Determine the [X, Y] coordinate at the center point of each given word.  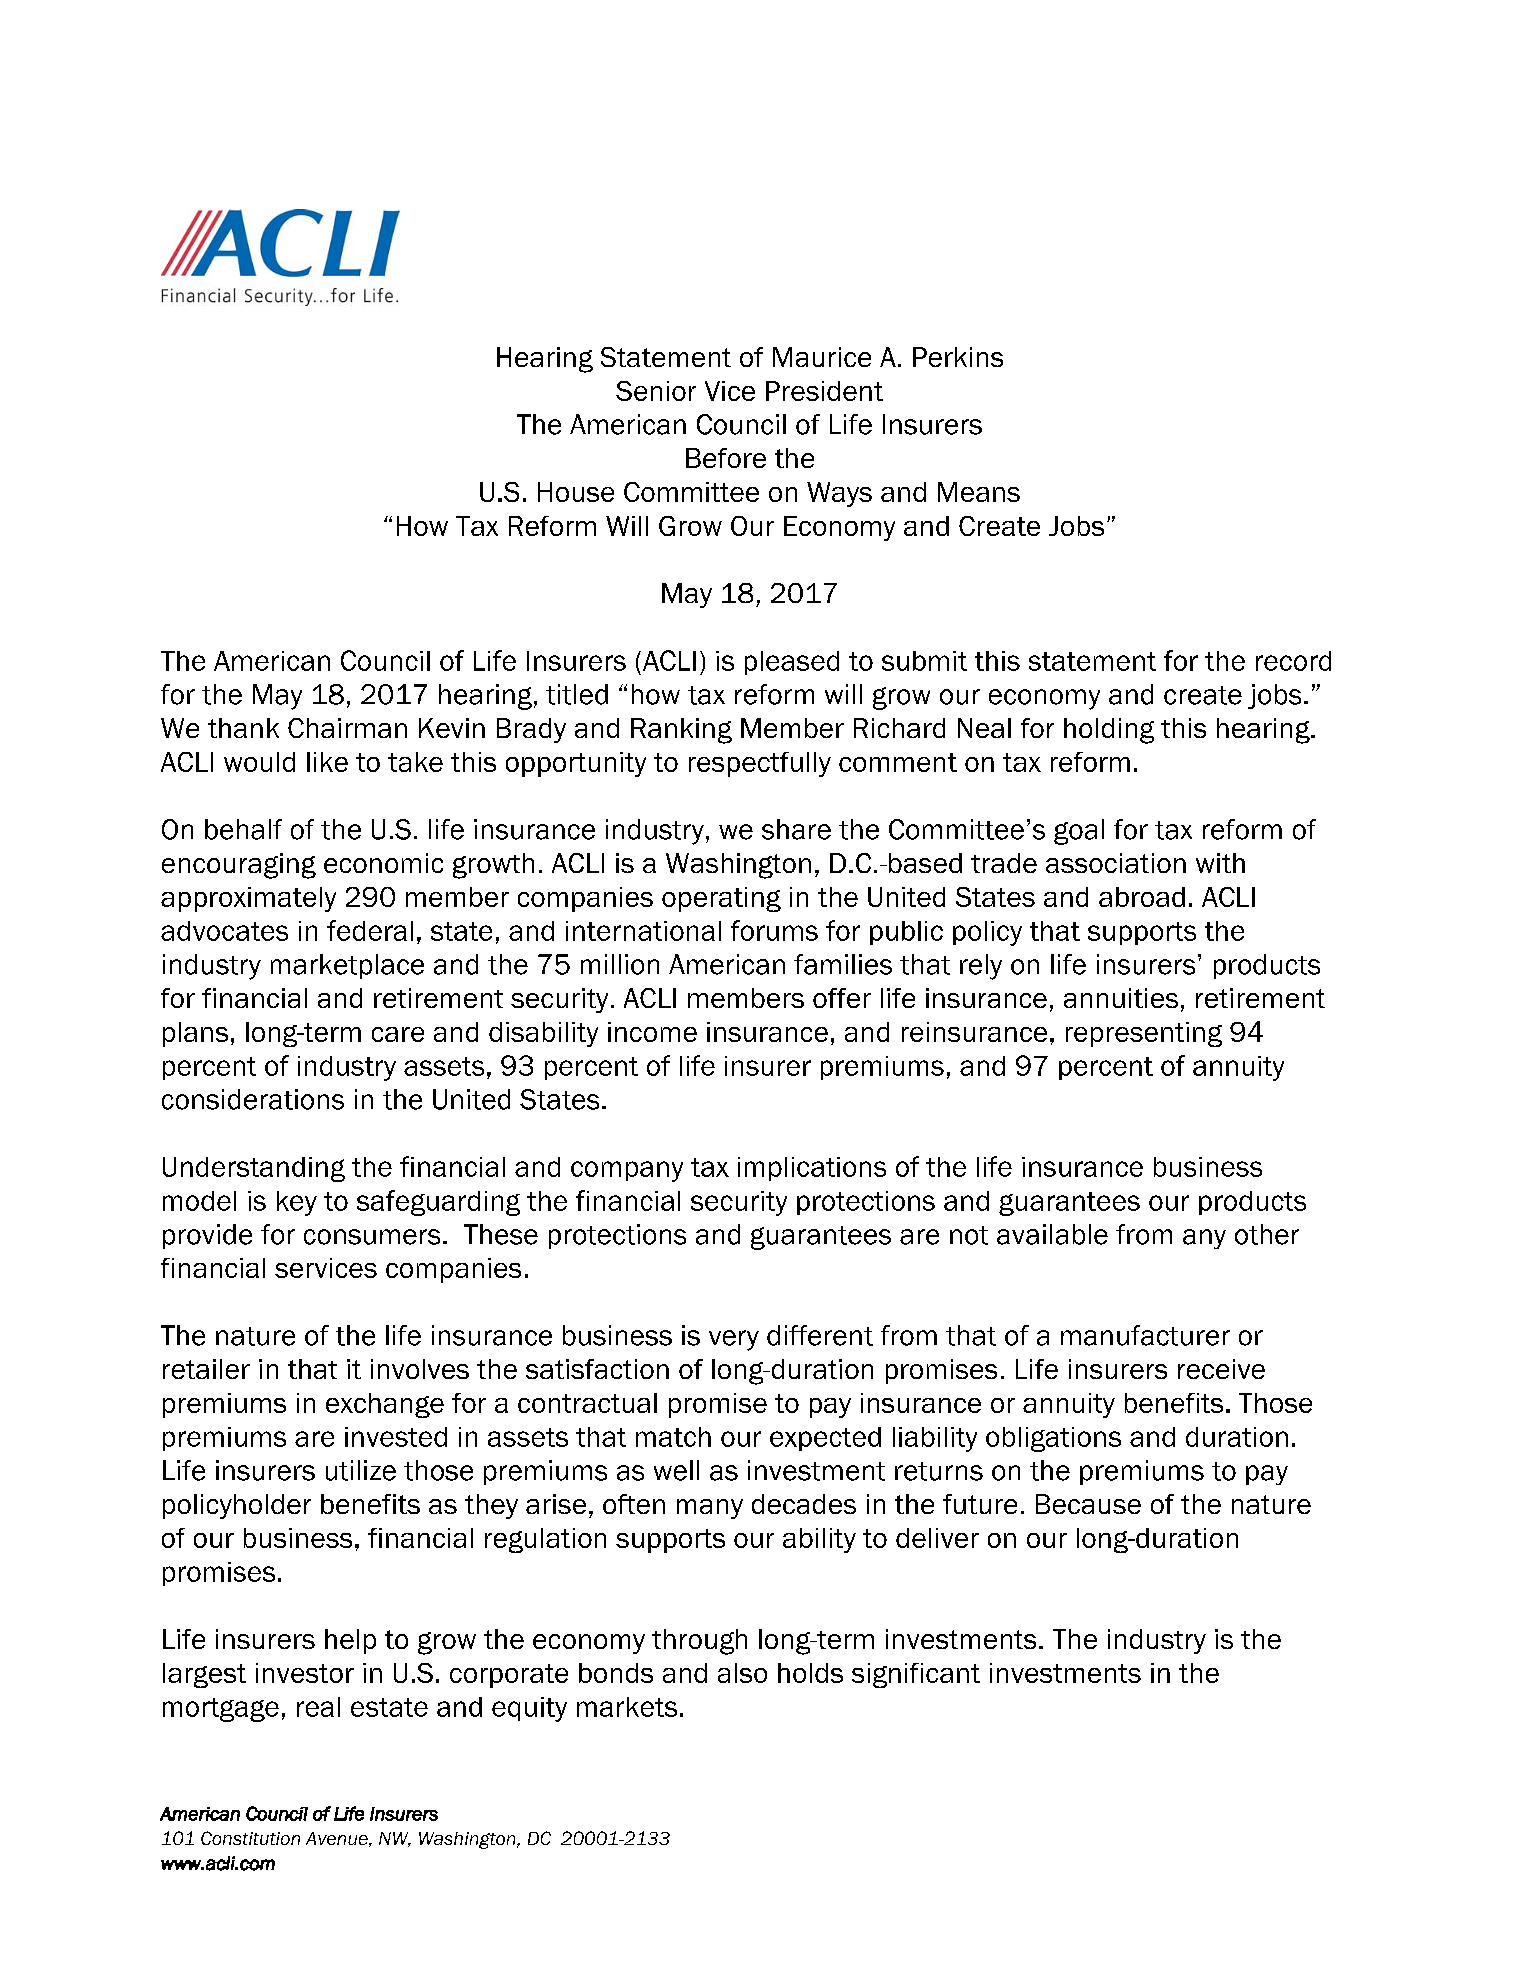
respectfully [760, 764]
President [824, 391]
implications [812, 1169]
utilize [361, 1470]
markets [627, 1707]
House [576, 492]
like [327, 762]
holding [1109, 731]
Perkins [958, 357]
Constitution [250, 1838]
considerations [253, 1099]
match [673, 1437]
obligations [1053, 1439]
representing [1144, 1034]
